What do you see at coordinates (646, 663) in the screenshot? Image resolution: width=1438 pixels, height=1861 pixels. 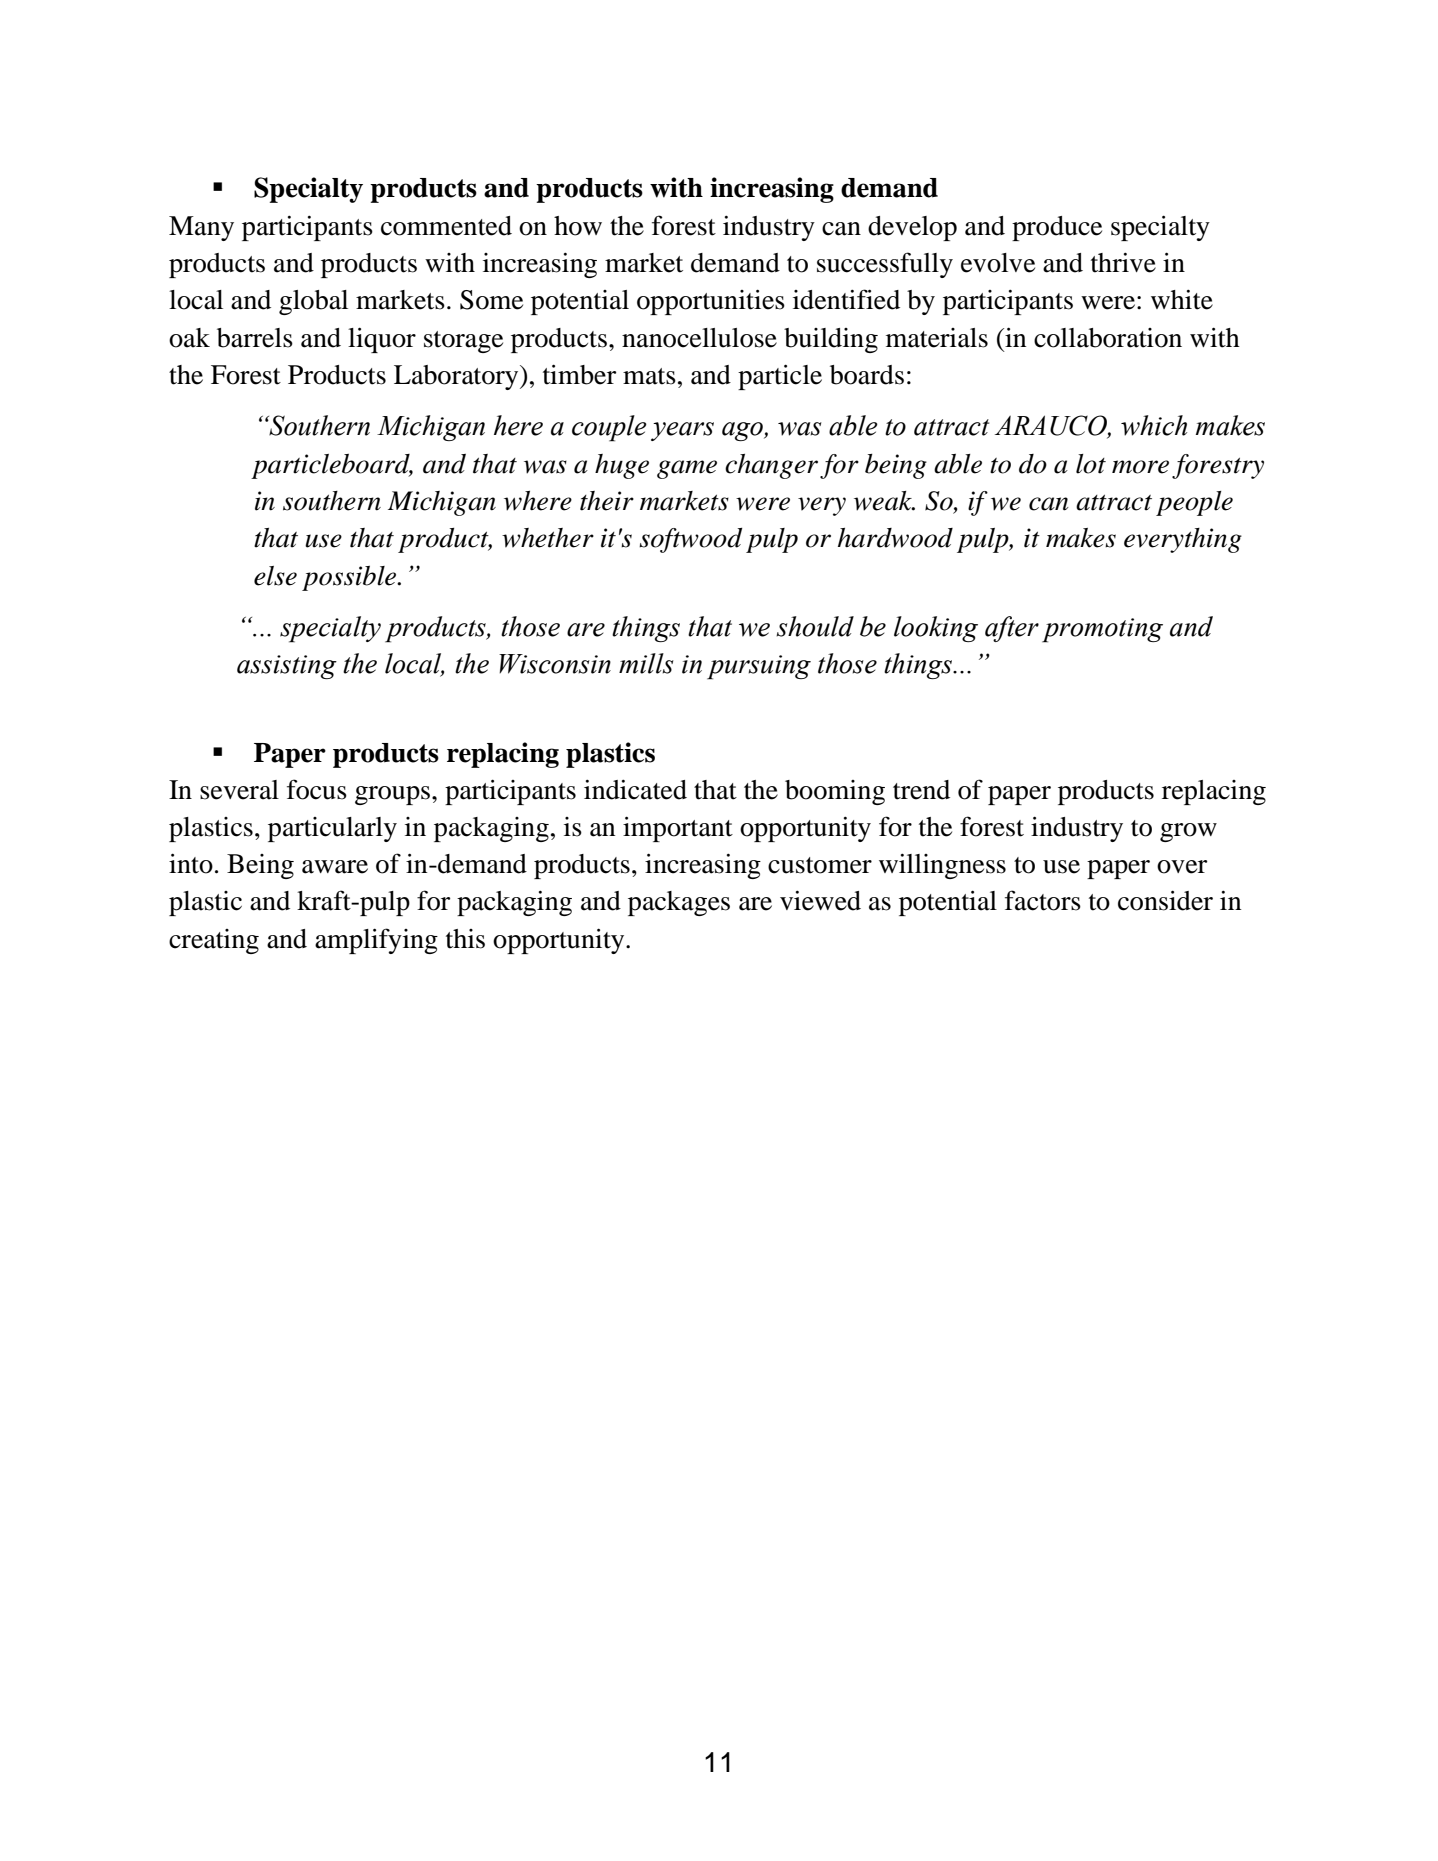 I see `mills` at bounding box center [646, 663].
